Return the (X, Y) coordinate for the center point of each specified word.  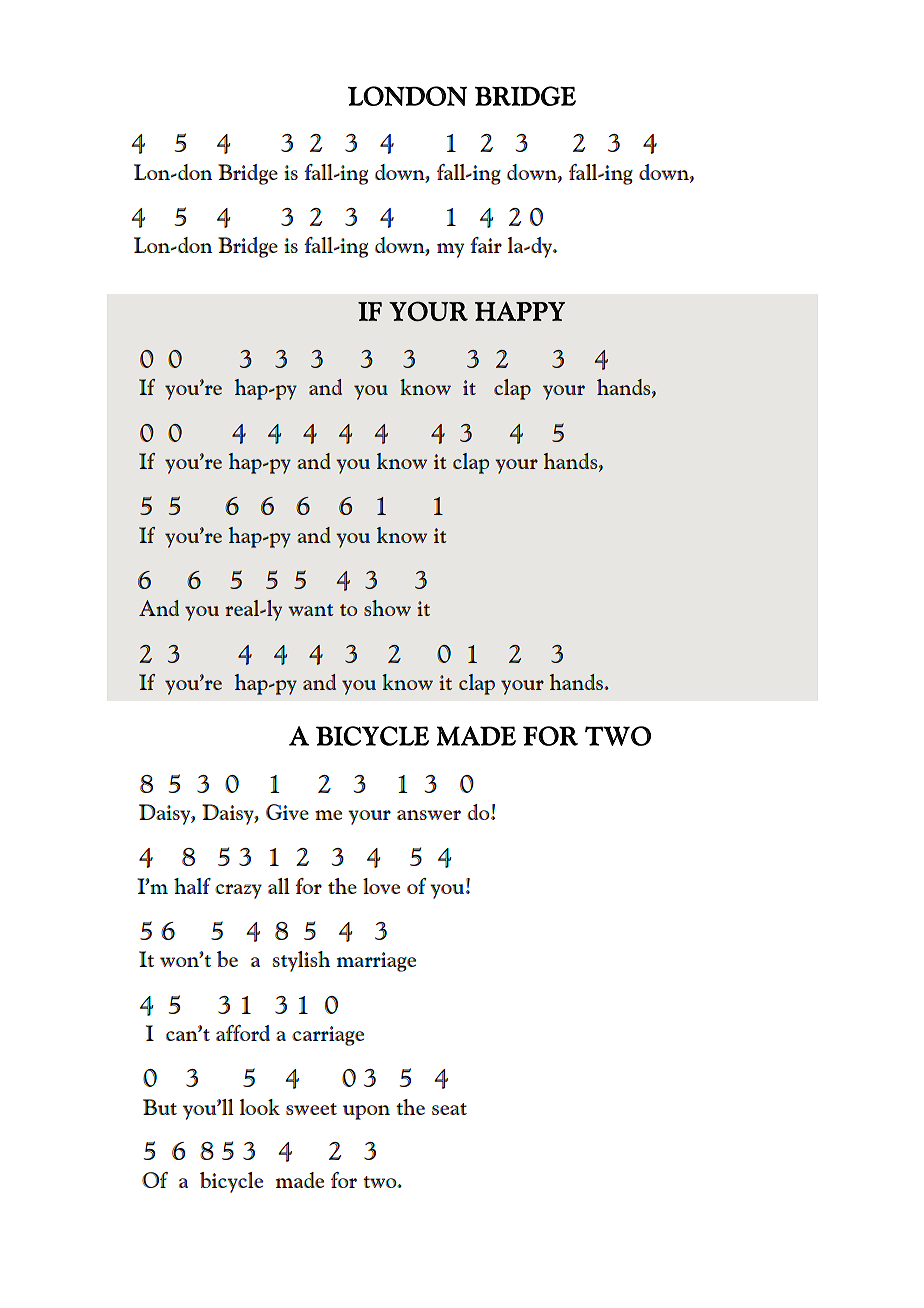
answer (429, 815)
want (311, 610)
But (160, 1107)
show (387, 608)
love (381, 886)
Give (287, 812)
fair (486, 245)
